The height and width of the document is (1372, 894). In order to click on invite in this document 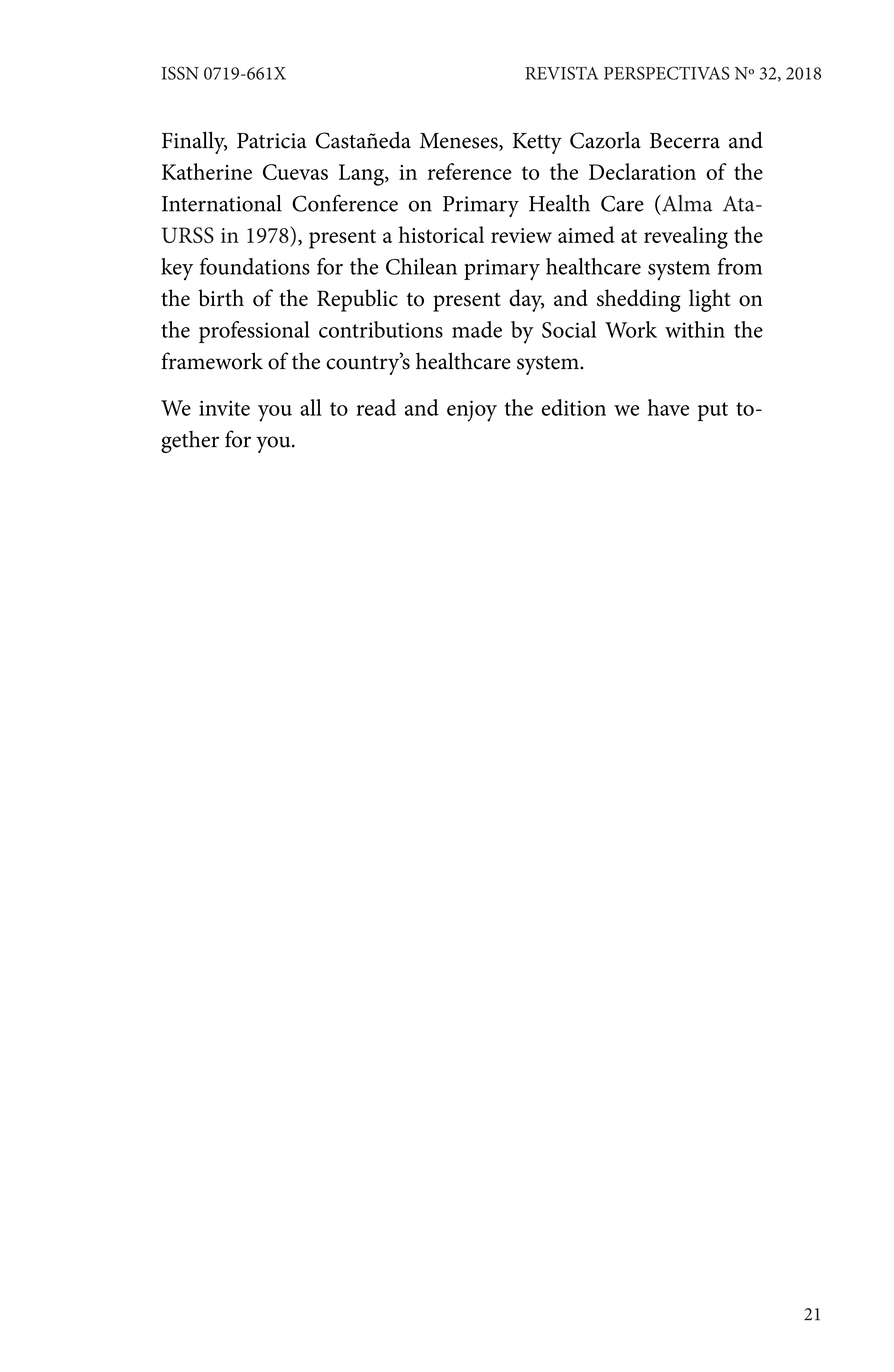, I will do `click(224, 408)`.
